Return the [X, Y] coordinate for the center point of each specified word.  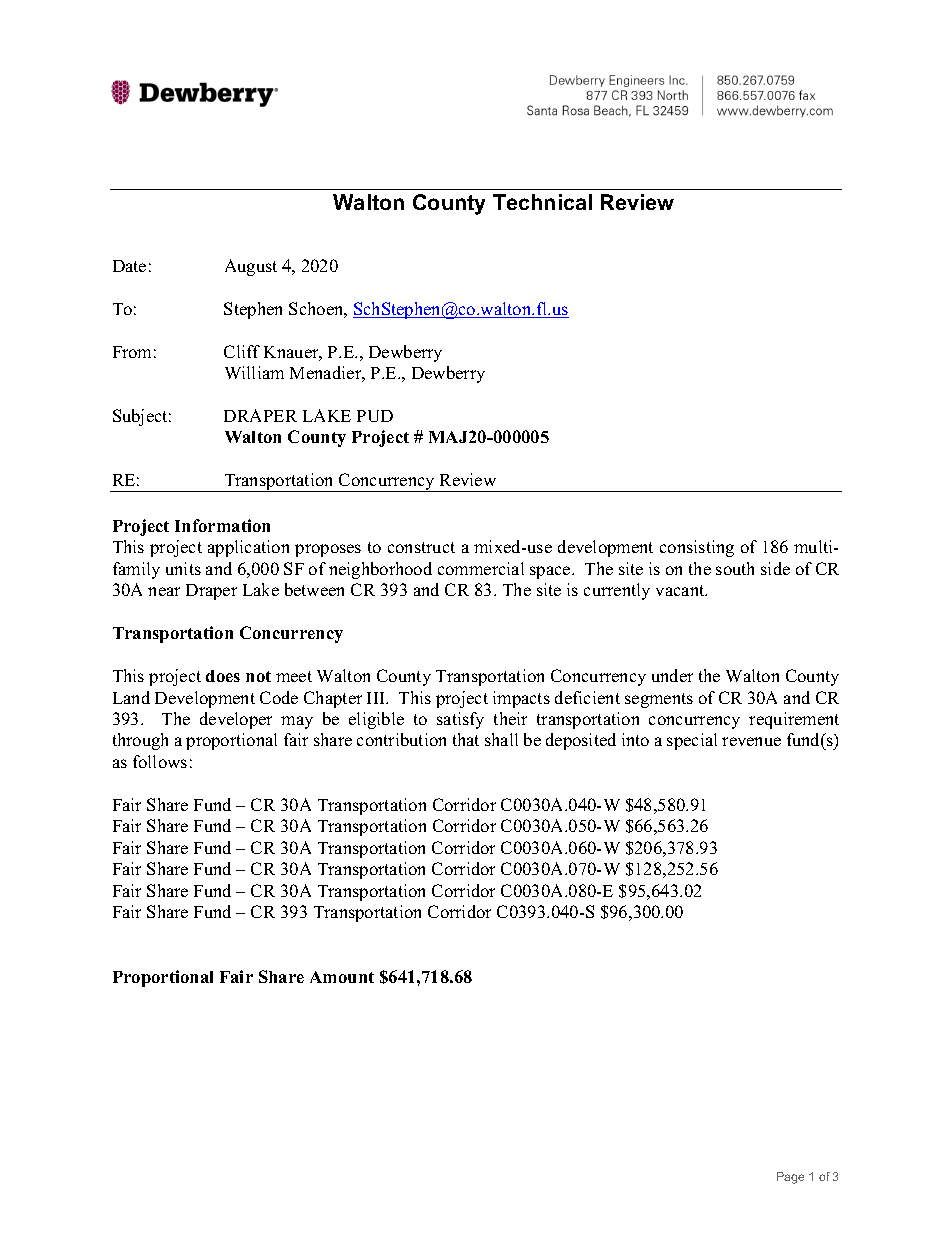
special [692, 741]
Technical [542, 202]
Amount [342, 977]
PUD [375, 416]
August [251, 267]
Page [790, 1178]
